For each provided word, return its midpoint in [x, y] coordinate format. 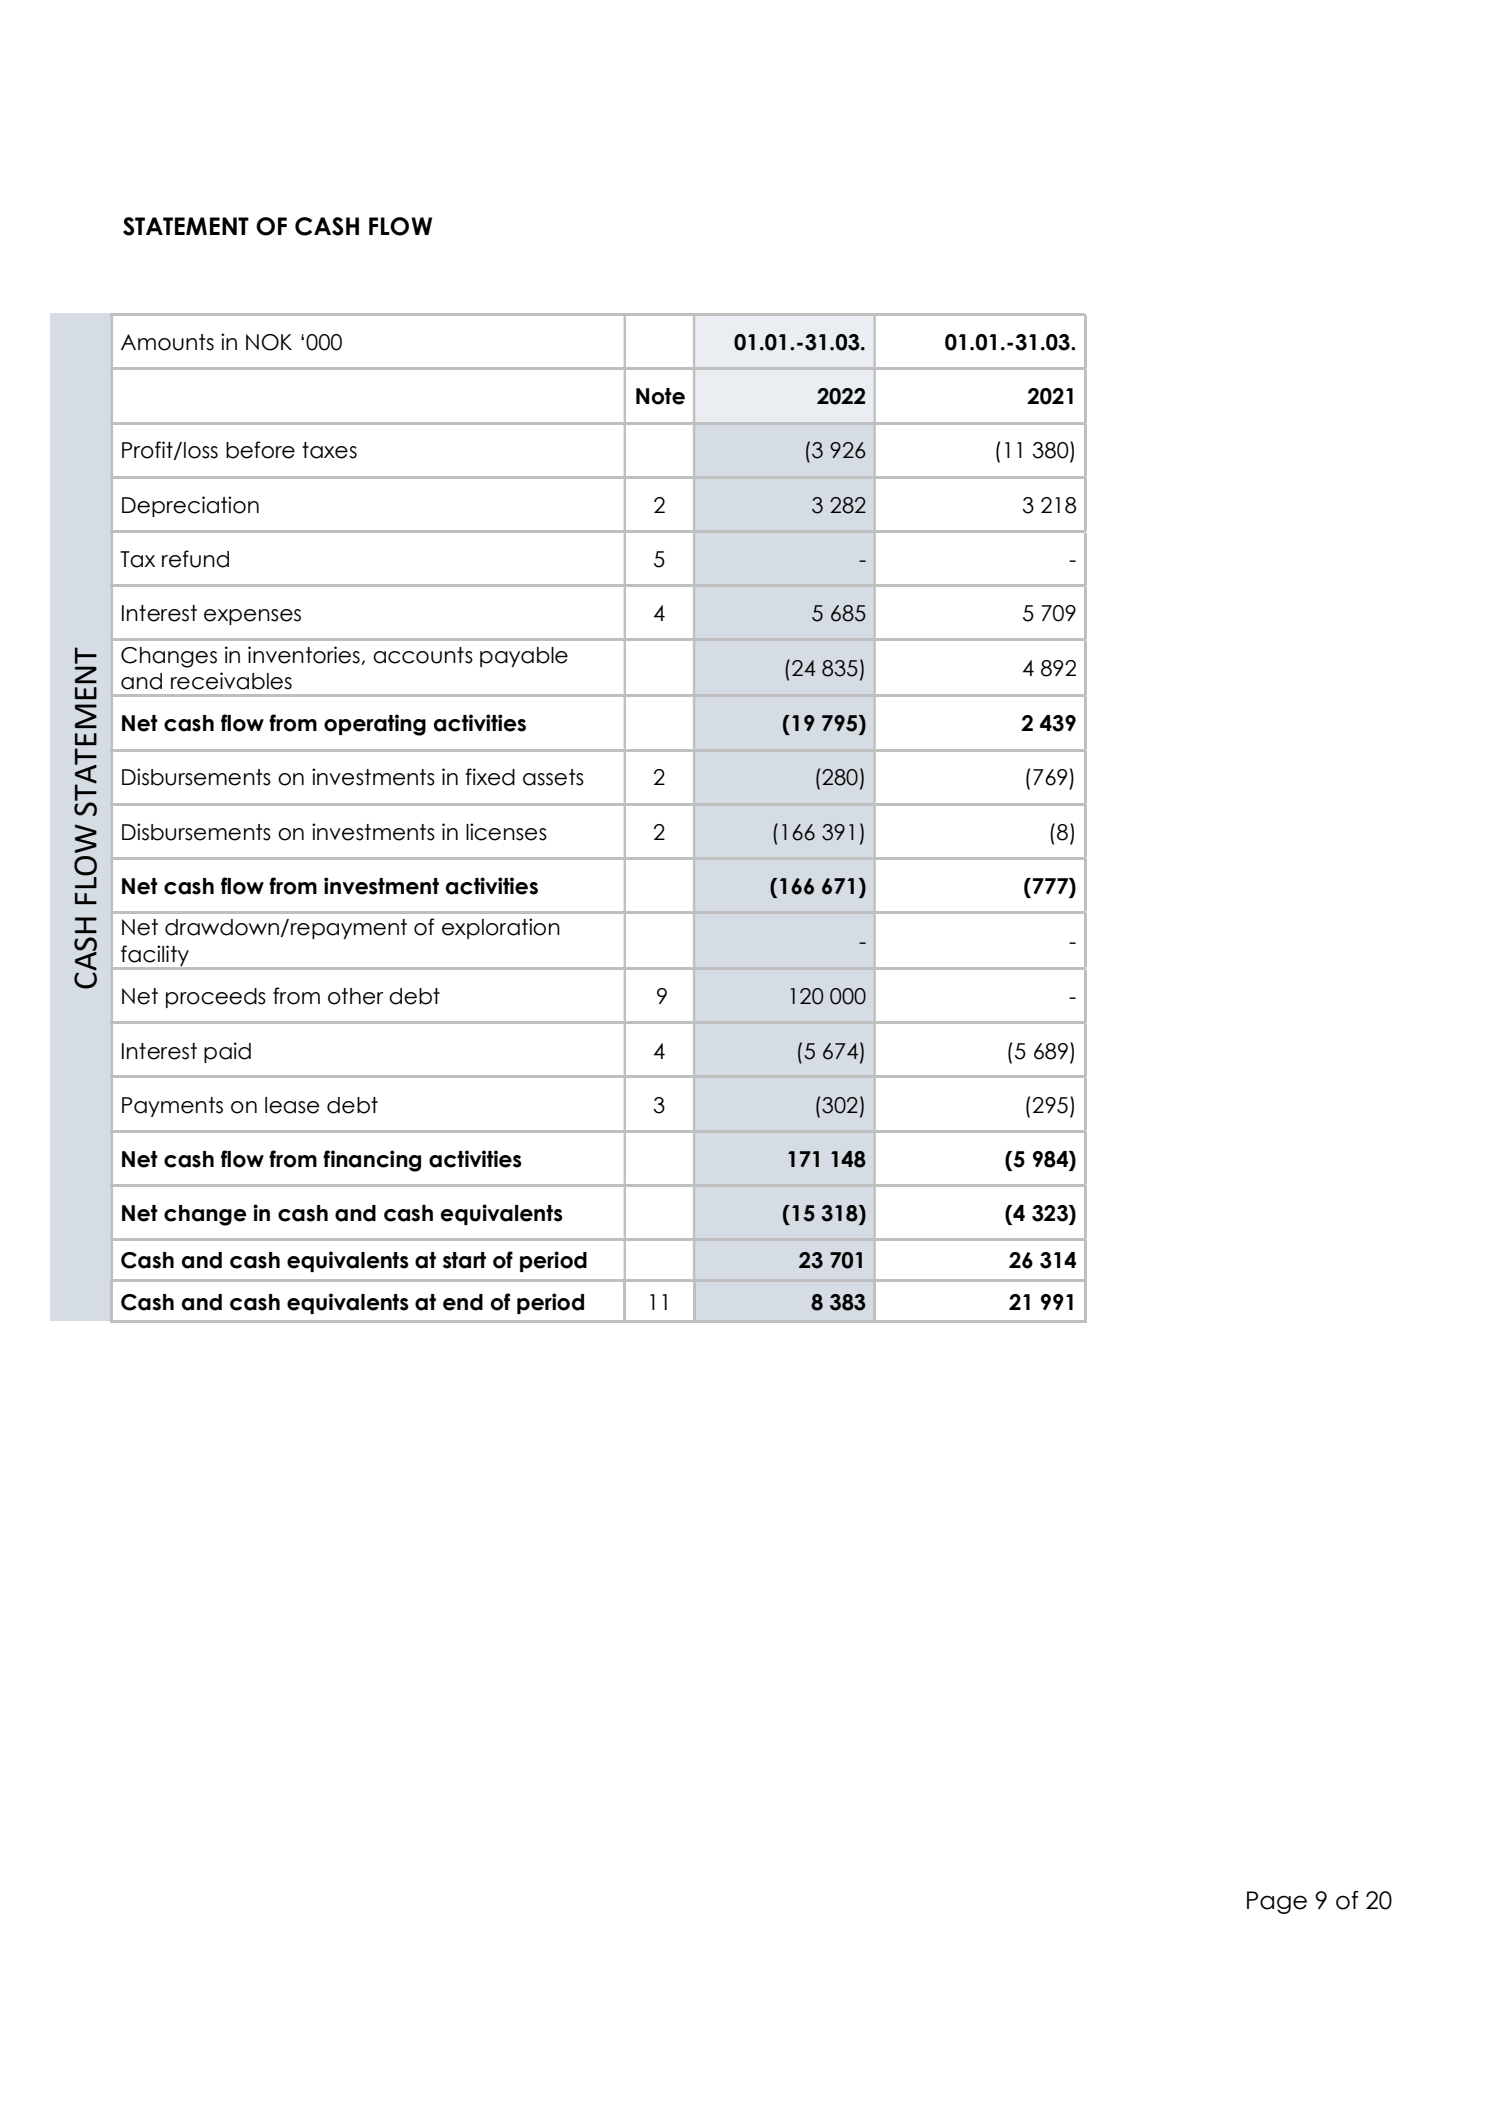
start [464, 1260]
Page [1277, 1902]
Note [660, 396]
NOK [269, 342]
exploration [501, 928]
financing [372, 1161]
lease [292, 1105]
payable [524, 657]
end [463, 1302]
